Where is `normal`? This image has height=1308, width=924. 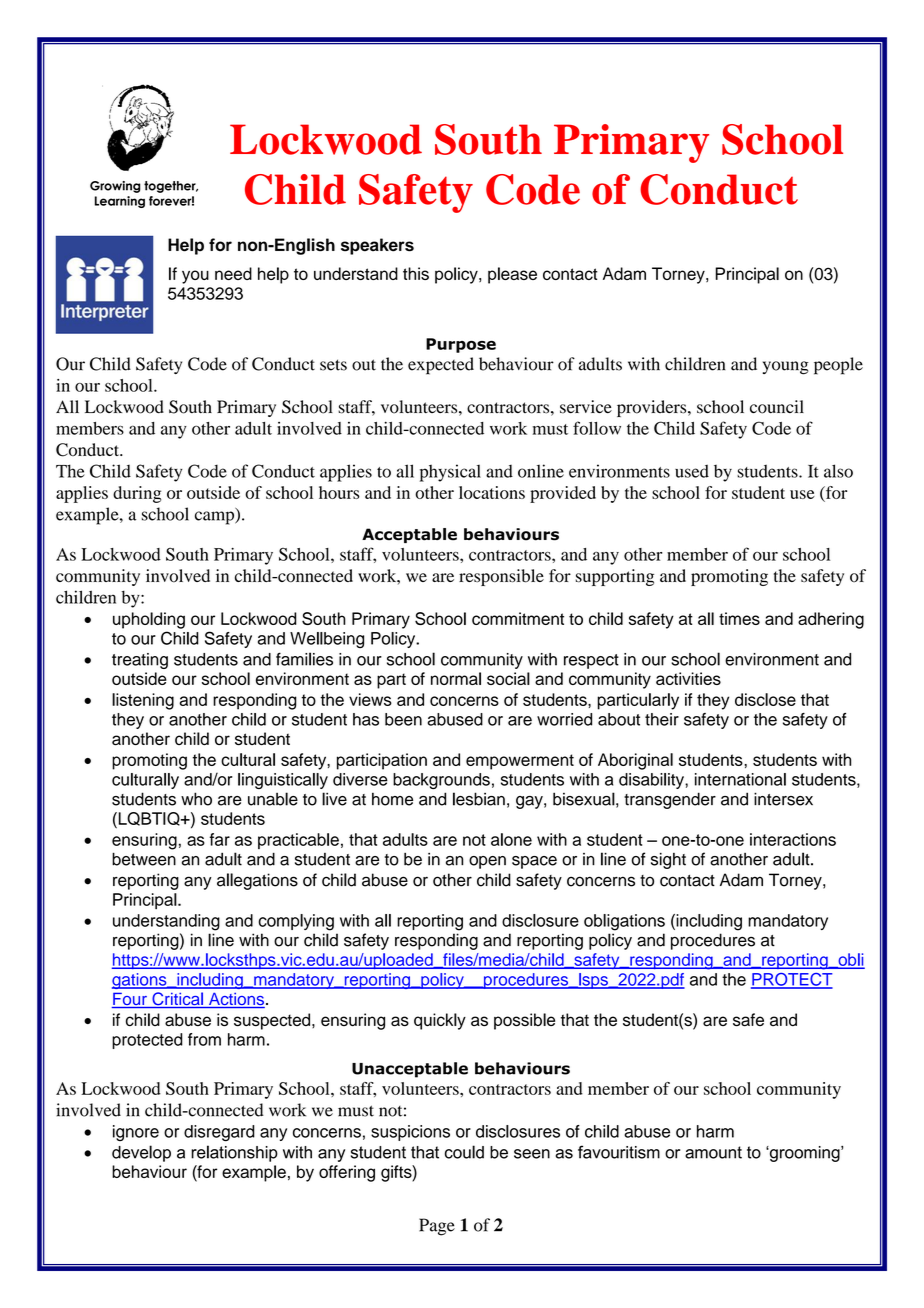
normal is located at coordinates (456, 678).
